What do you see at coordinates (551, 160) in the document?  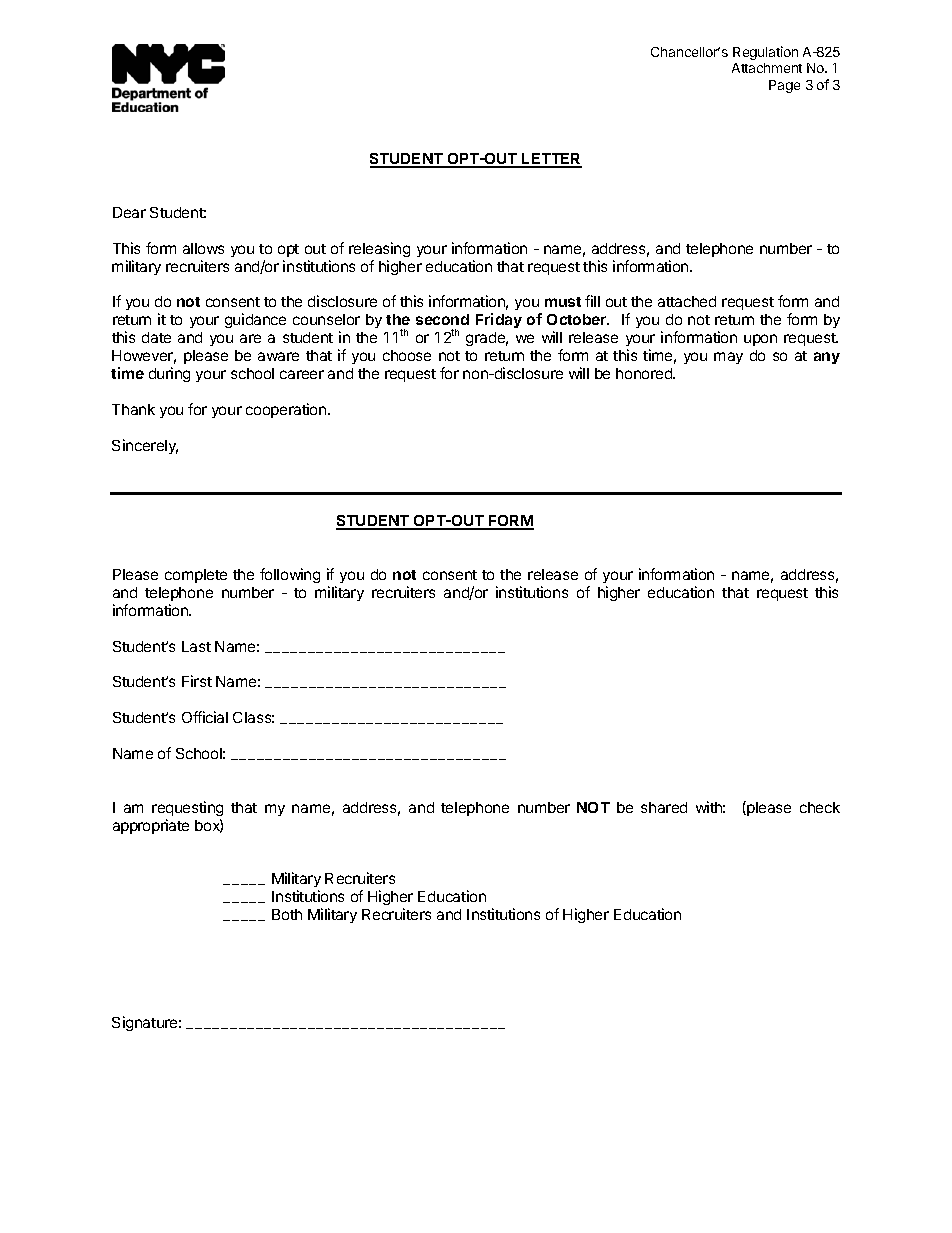 I see `LETTER` at bounding box center [551, 160].
